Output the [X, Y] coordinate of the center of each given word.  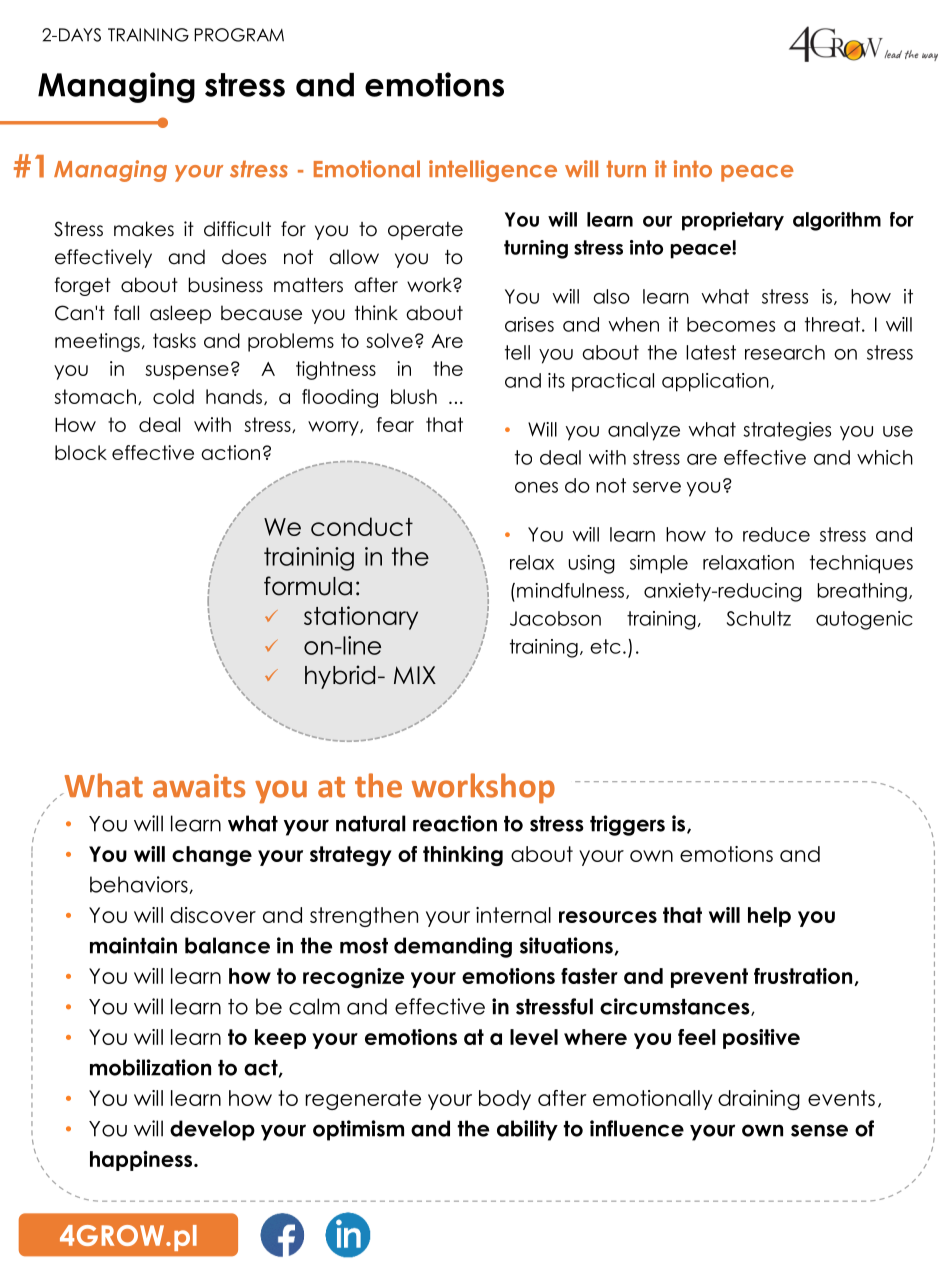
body [505, 1100]
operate [425, 231]
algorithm [837, 221]
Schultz [759, 618]
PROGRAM [239, 35]
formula [308, 586]
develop [212, 1130]
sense [819, 1130]
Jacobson [555, 618]
